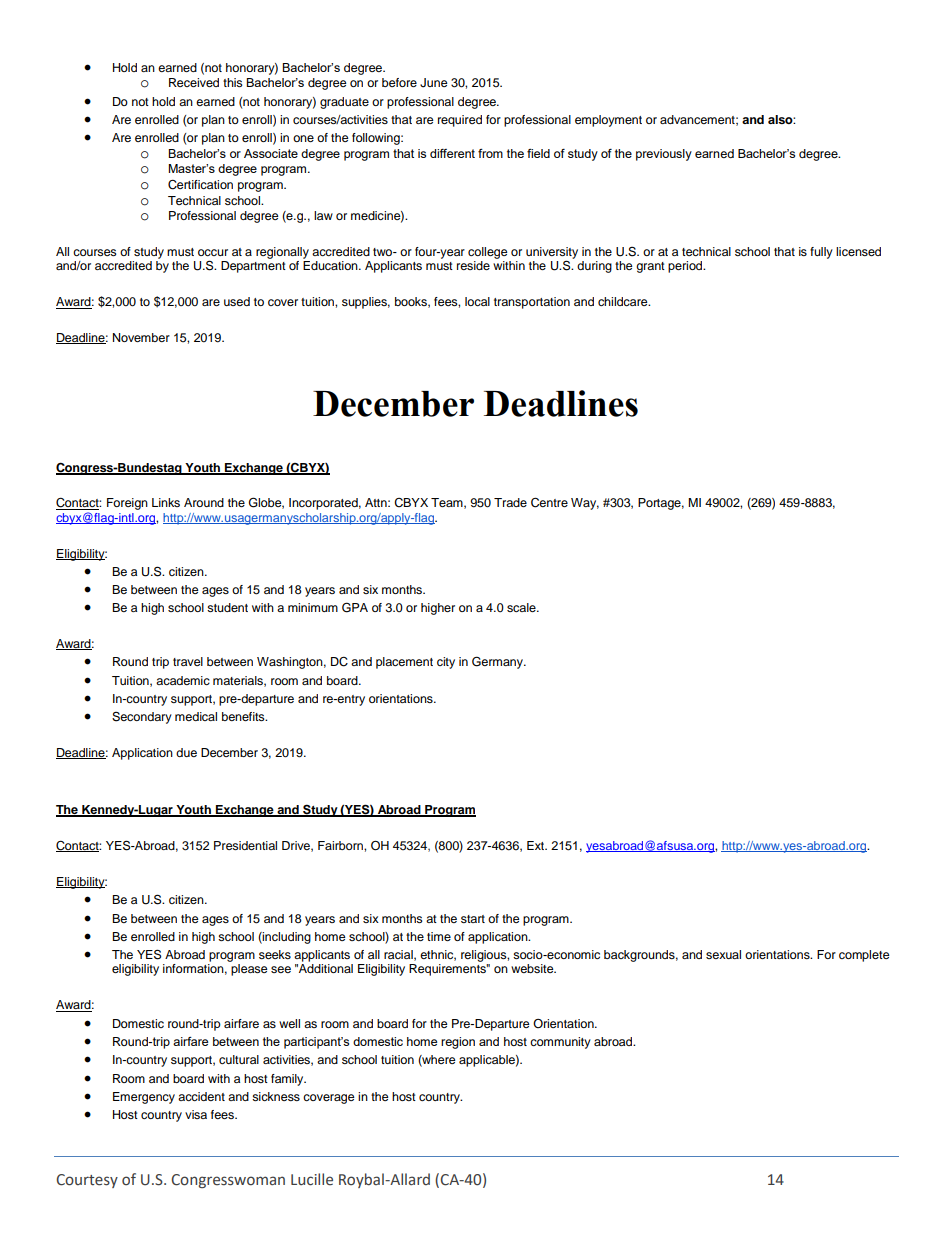 The height and width of the screenshot is (1233, 952). What do you see at coordinates (188, 661) in the screenshot?
I see `travel` at bounding box center [188, 661].
